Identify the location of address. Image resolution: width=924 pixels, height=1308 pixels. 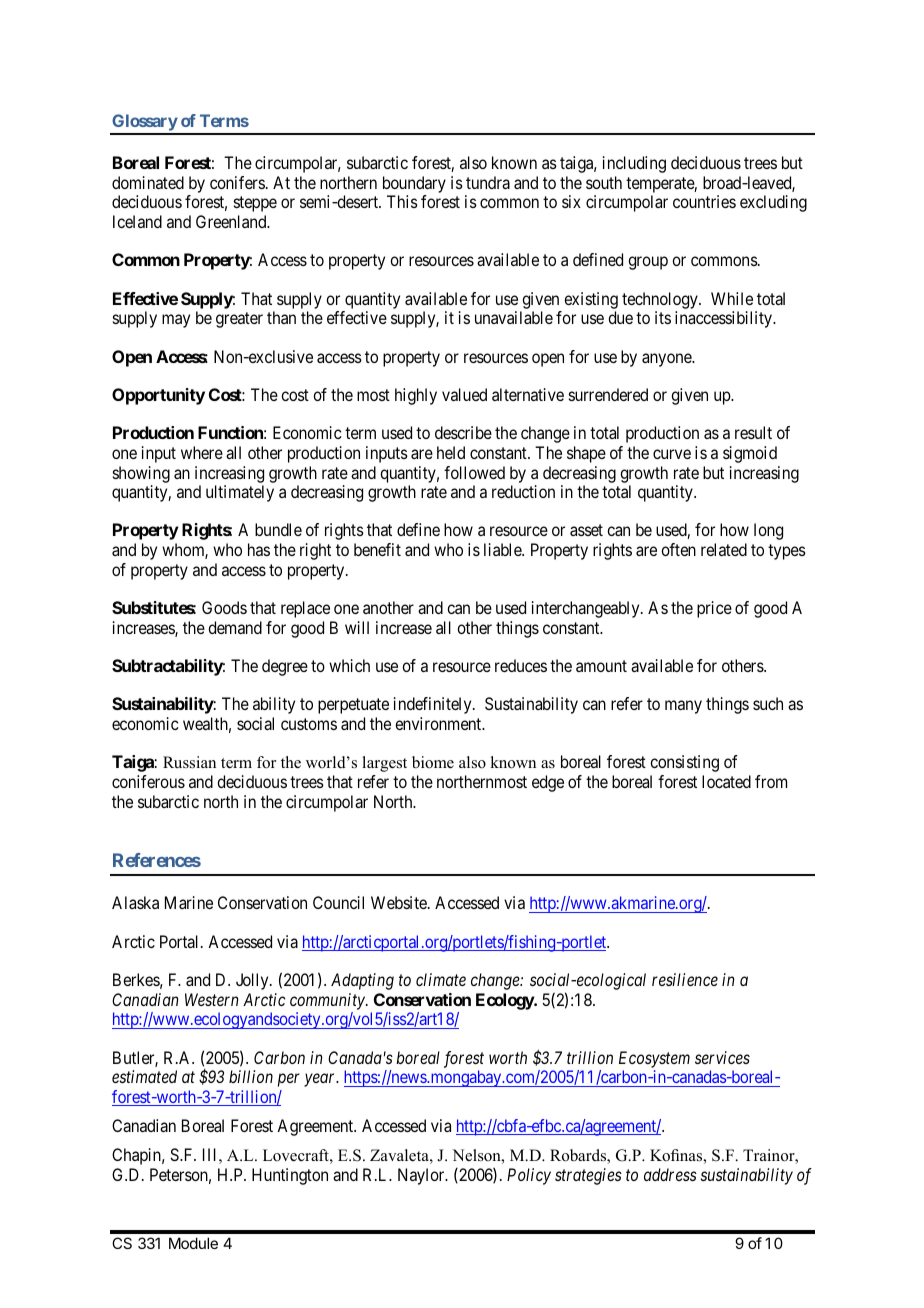
(670, 1174).
